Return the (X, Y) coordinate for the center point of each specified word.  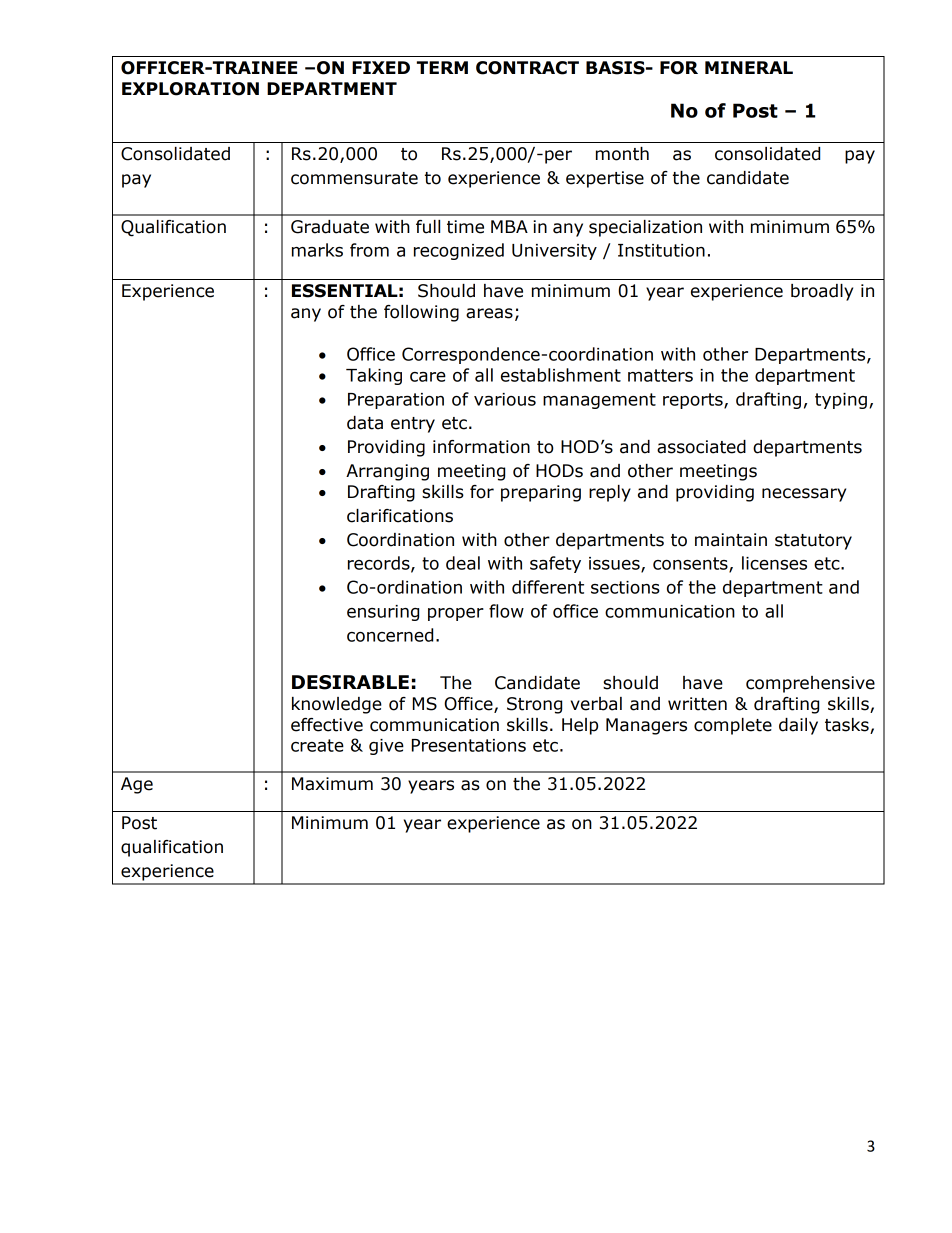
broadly (822, 292)
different (548, 587)
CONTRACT (527, 68)
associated (701, 447)
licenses (774, 563)
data (365, 423)
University (554, 252)
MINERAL (749, 67)
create (317, 745)
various (505, 399)
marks (317, 250)
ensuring (383, 613)
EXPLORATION (190, 89)
